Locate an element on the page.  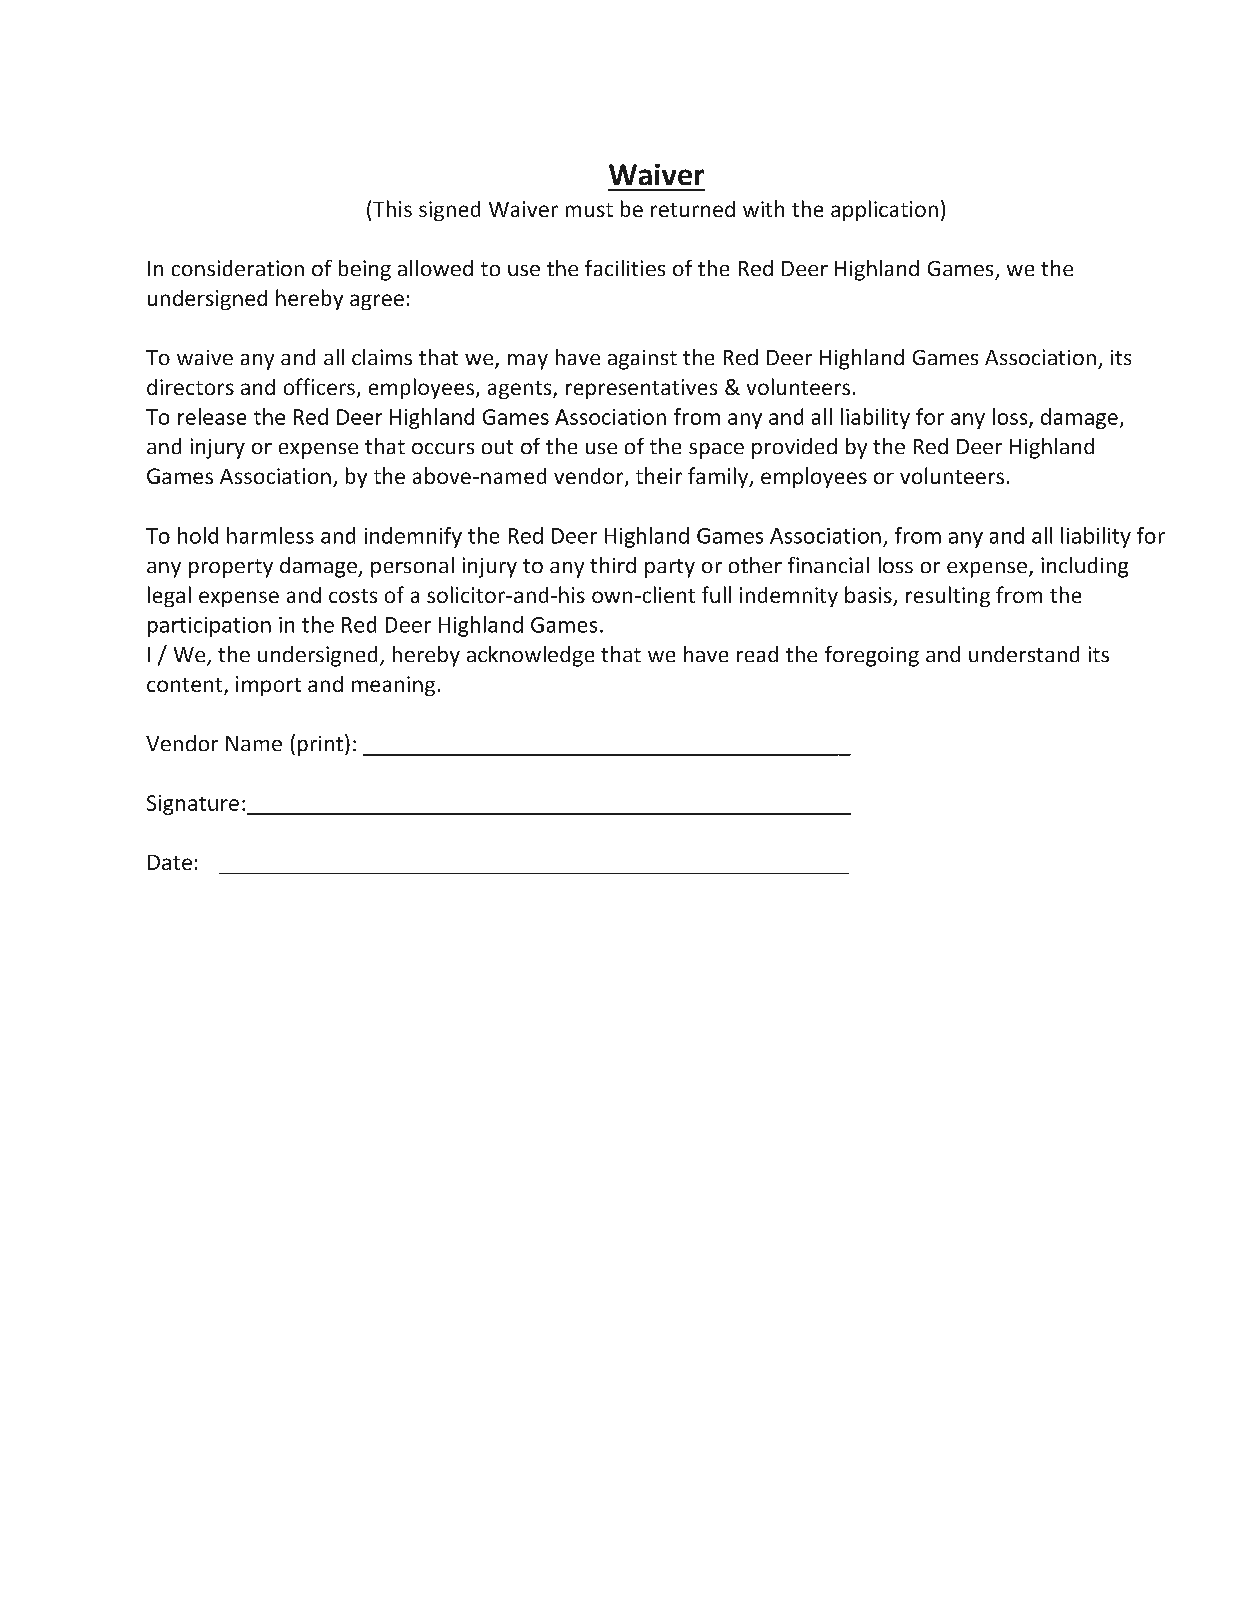
including is located at coordinates (1084, 567).
